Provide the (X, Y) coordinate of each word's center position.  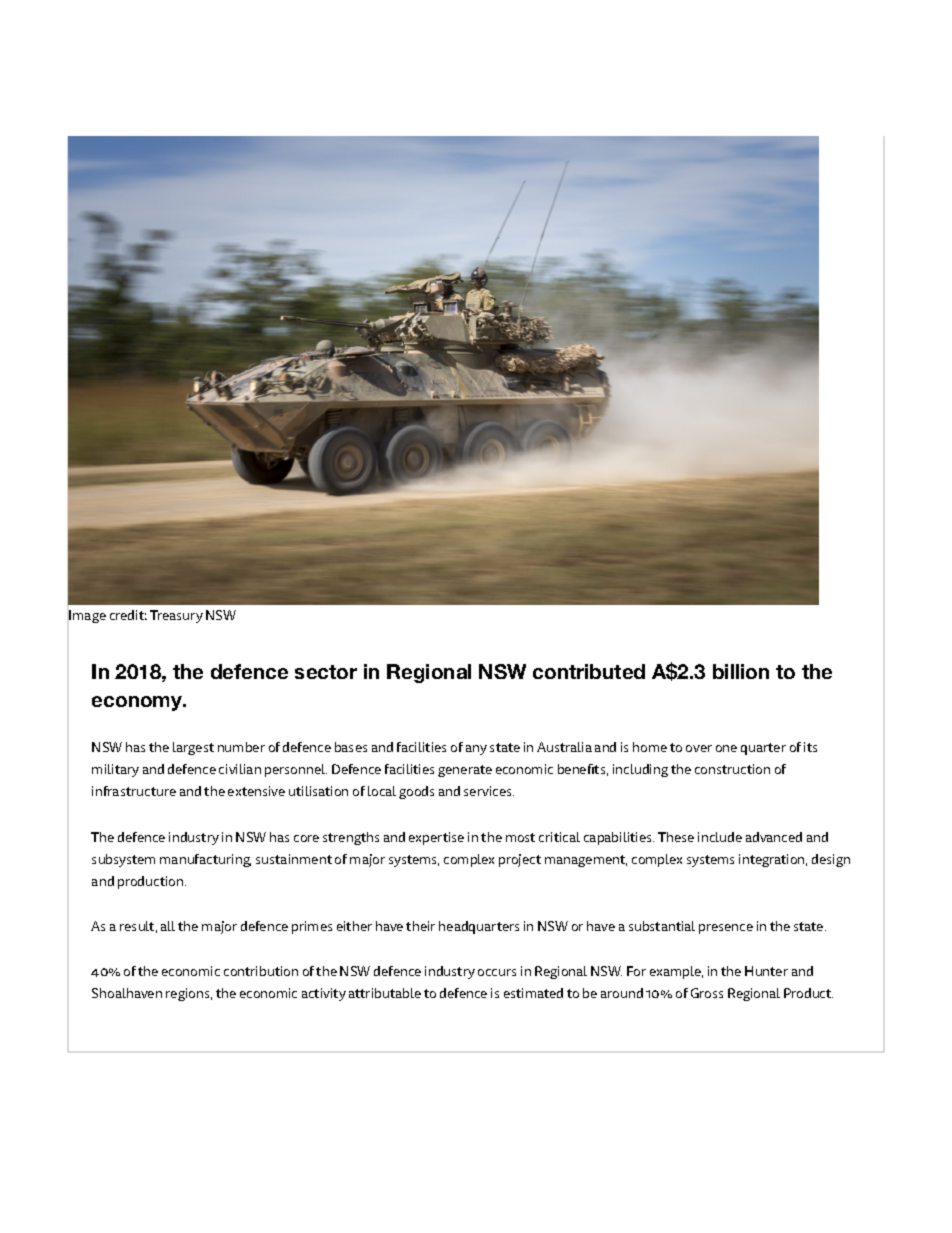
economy (138, 703)
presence (726, 929)
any (476, 750)
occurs (497, 972)
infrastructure (134, 791)
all (168, 926)
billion (741, 671)
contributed (589, 671)
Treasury (176, 616)
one (726, 748)
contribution (261, 971)
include (720, 837)
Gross (707, 993)
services (489, 791)
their (420, 926)
